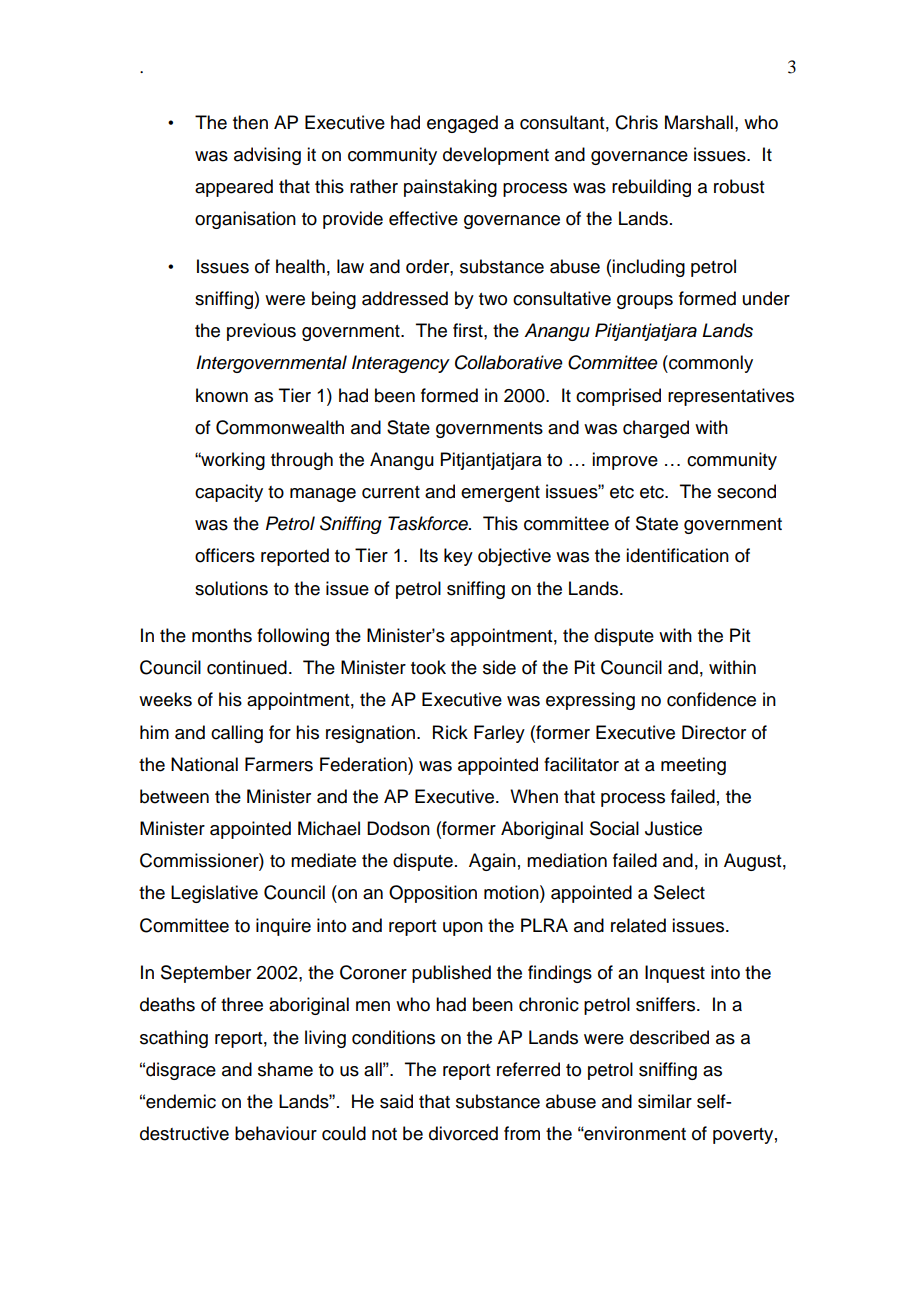 The width and height of the page is (924, 1308). Describe the element at coordinates (222, 395) in the page. I see `known` at that location.
